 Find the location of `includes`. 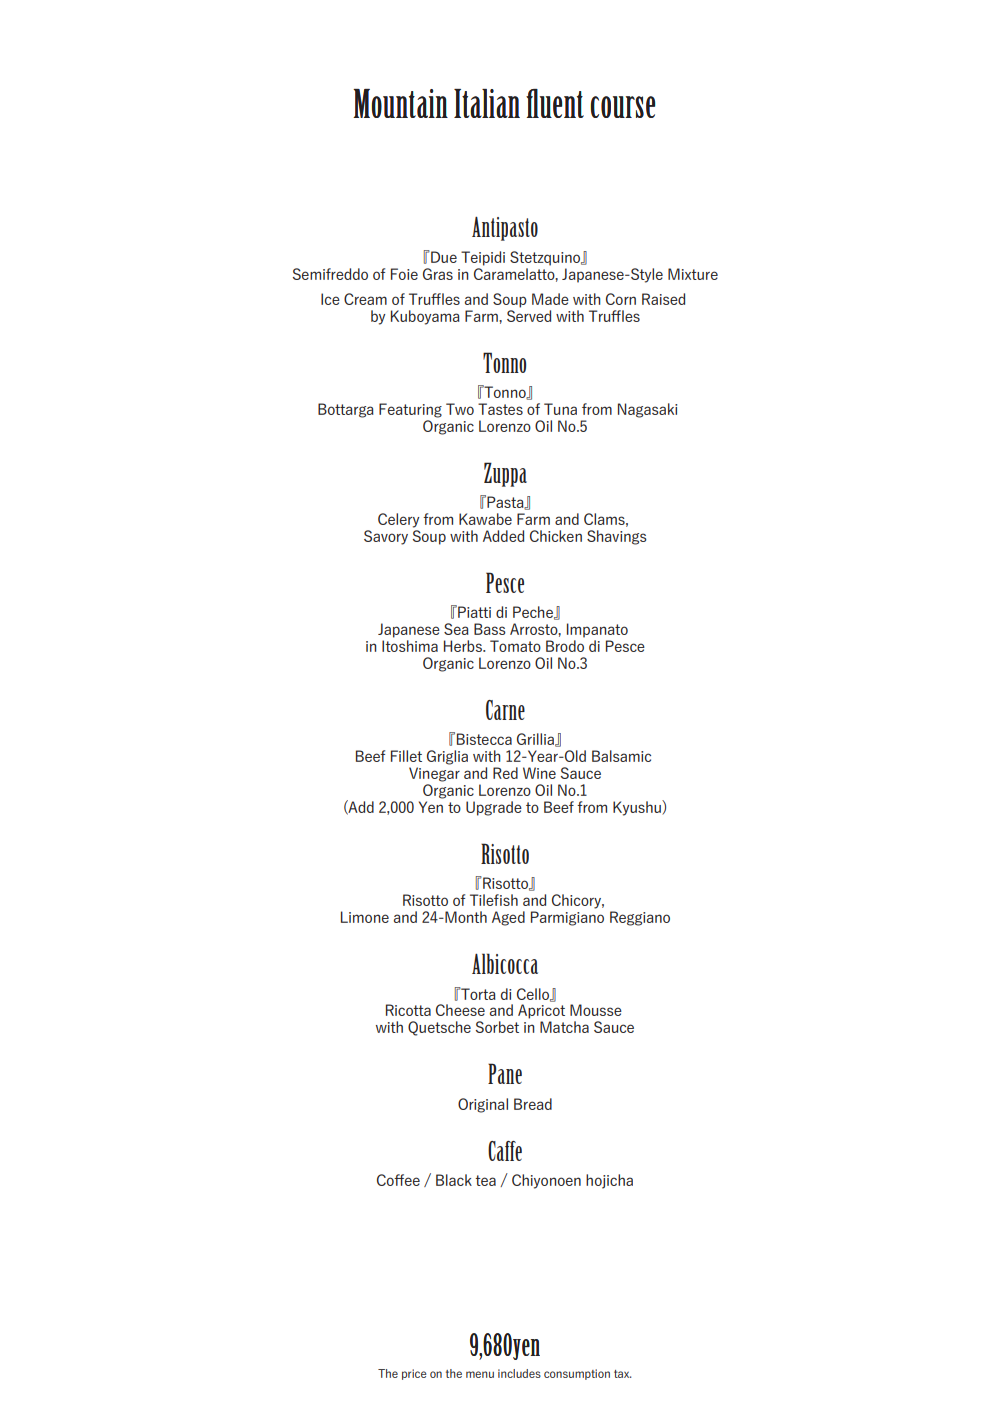

includes is located at coordinates (519, 1373).
